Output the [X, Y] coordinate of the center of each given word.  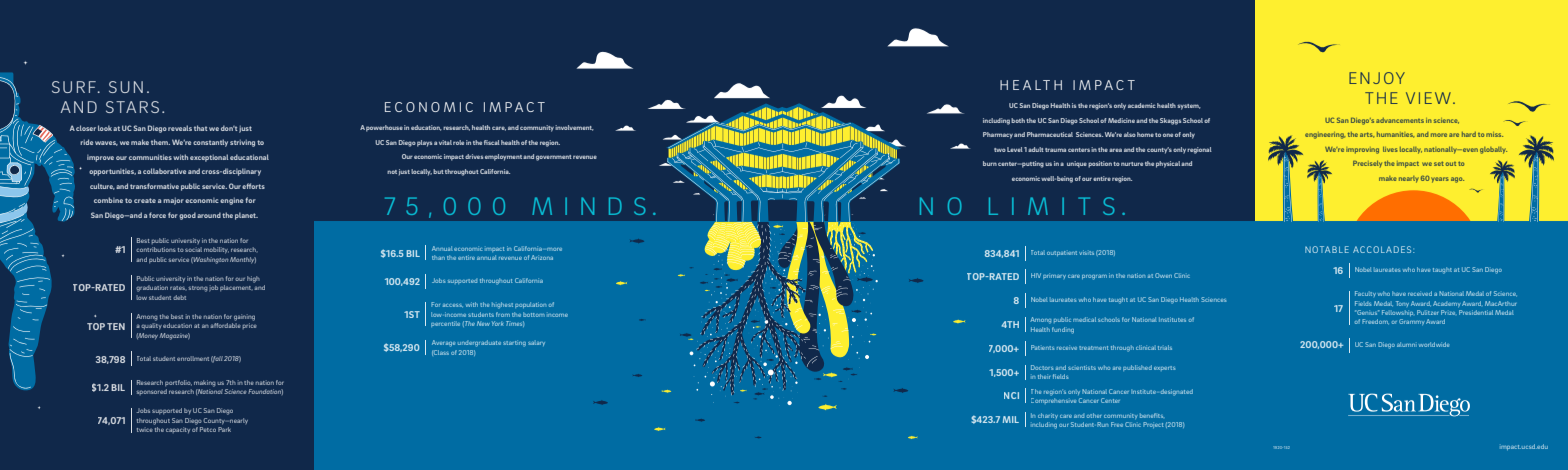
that [201, 128]
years [1440, 180]
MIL [1011, 419]
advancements [1400, 120]
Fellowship [1397, 313]
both [1018, 120]
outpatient [1062, 253]
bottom [534, 314]
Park [224, 429]
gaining [244, 317]
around [209, 215]
